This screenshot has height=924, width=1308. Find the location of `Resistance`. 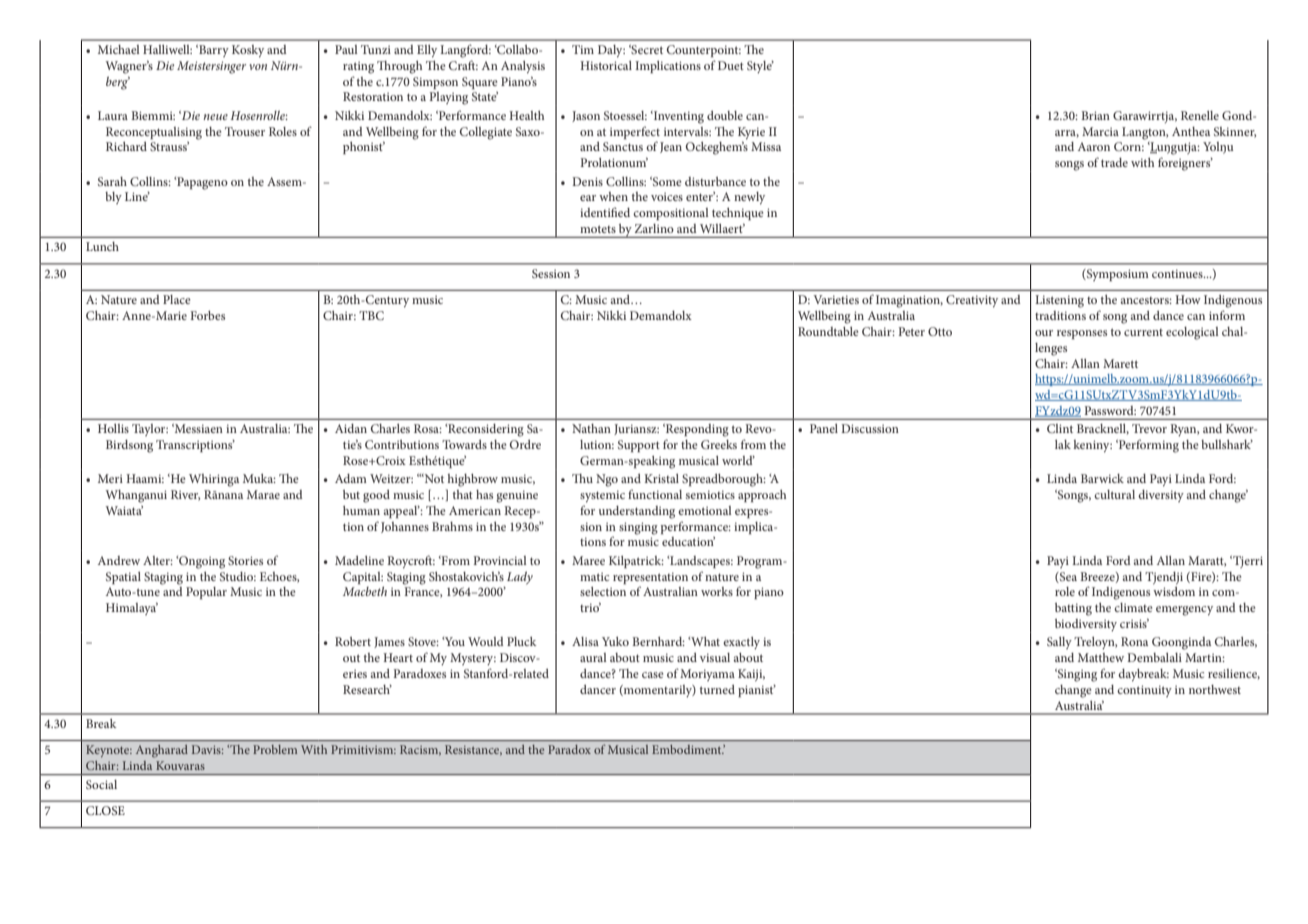

Resistance is located at coordinates (473, 750).
